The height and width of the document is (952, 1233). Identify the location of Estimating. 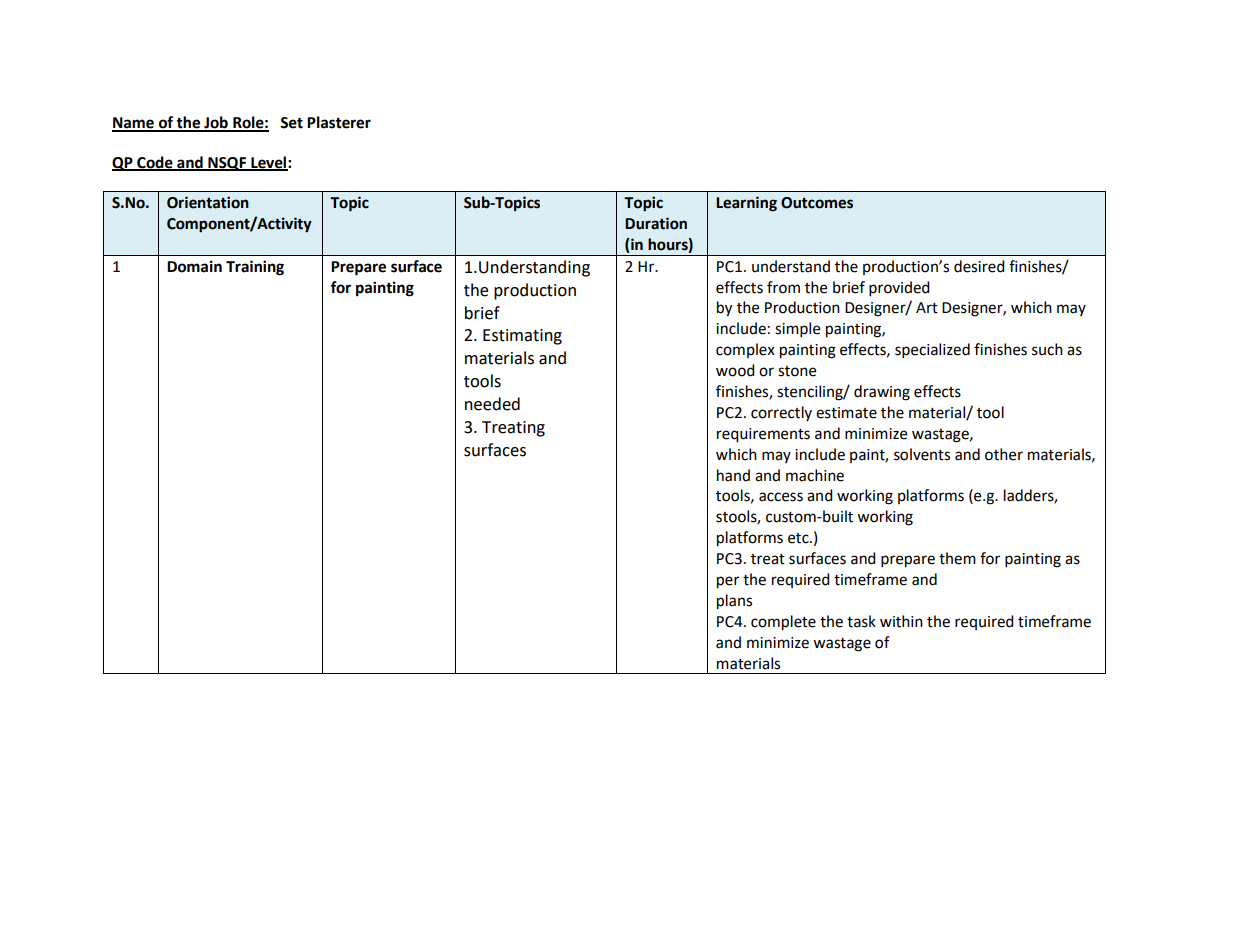
(522, 337).
